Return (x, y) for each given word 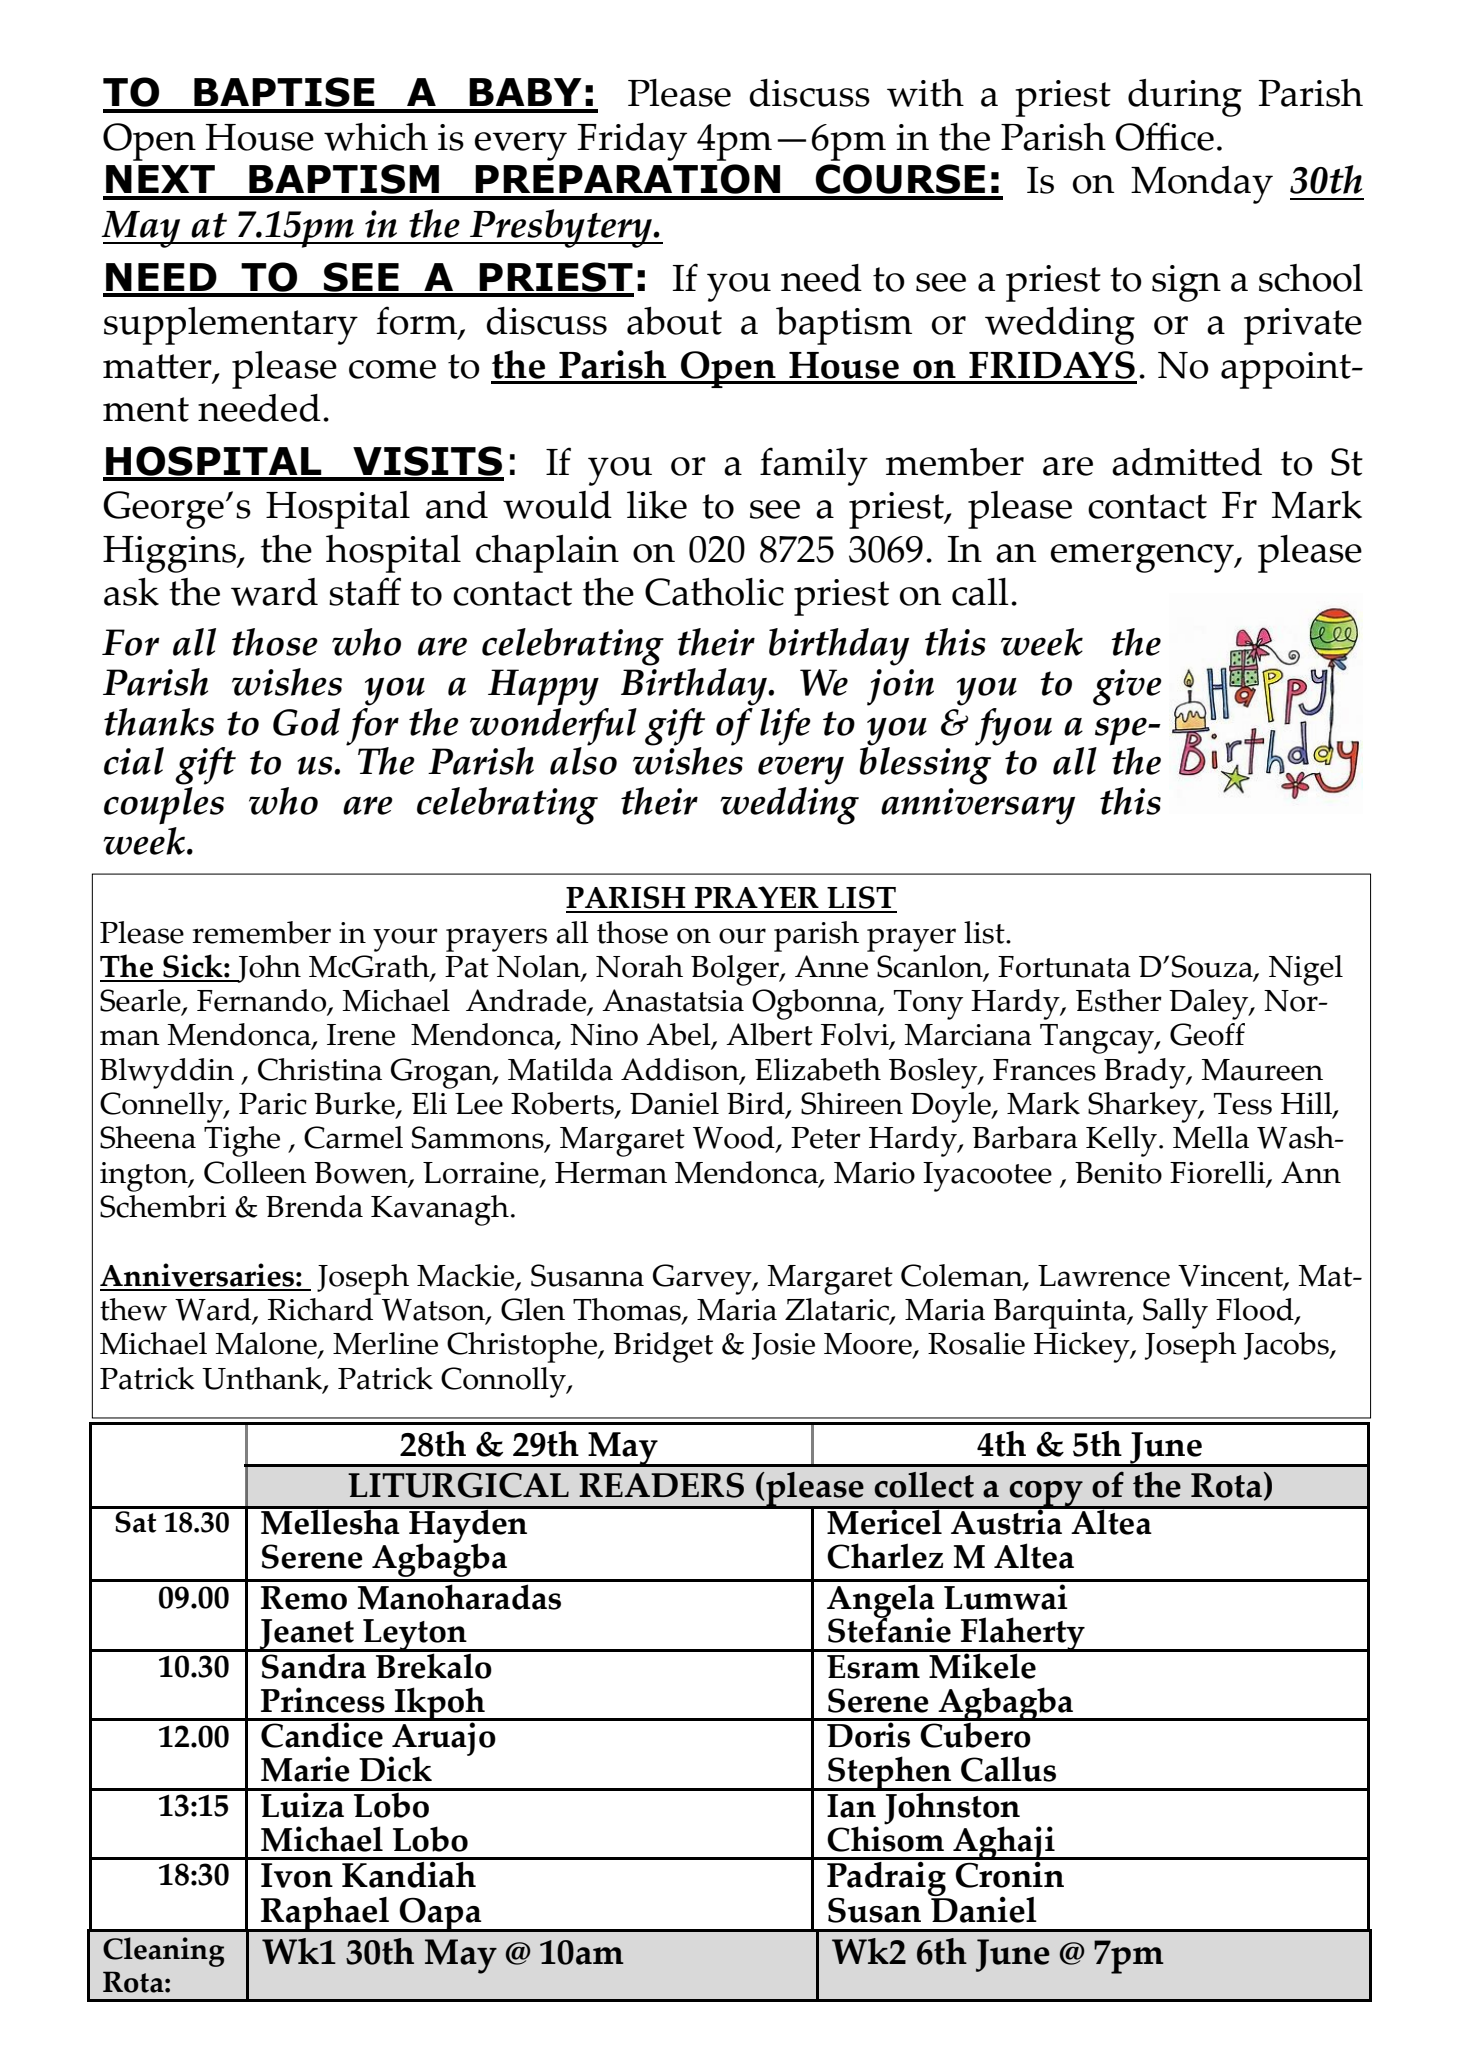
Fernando (263, 1002)
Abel (679, 1036)
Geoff (1207, 1034)
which (376, 137)
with (925, 93)
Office (1164, 136)
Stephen (890, 1774)
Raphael (325, 1914)
